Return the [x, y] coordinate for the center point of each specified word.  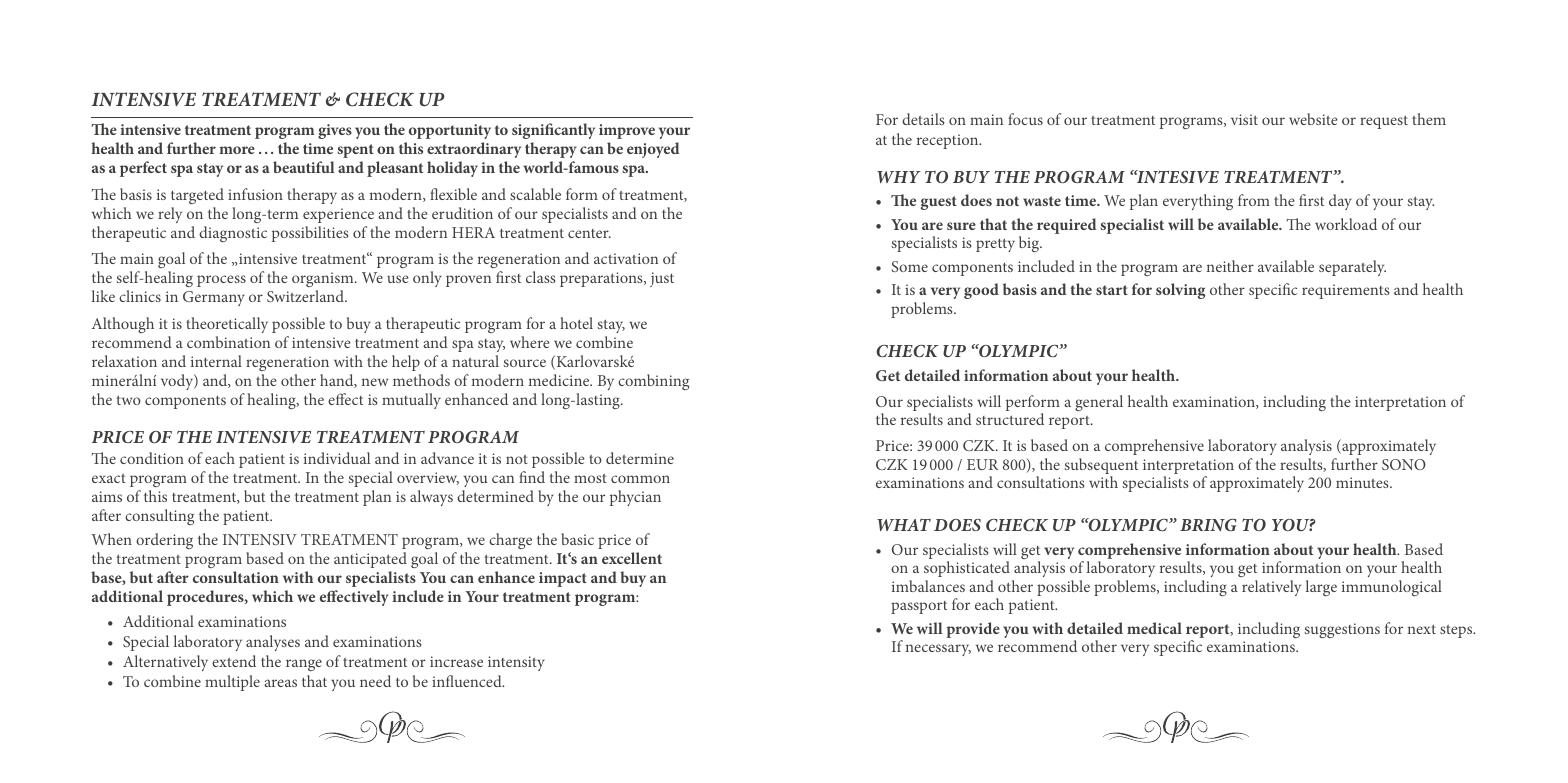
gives [335, 131]
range [304, 665]
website [1313, 119]
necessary [938, 650]
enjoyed [653, 150]
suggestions [1342, 630]
